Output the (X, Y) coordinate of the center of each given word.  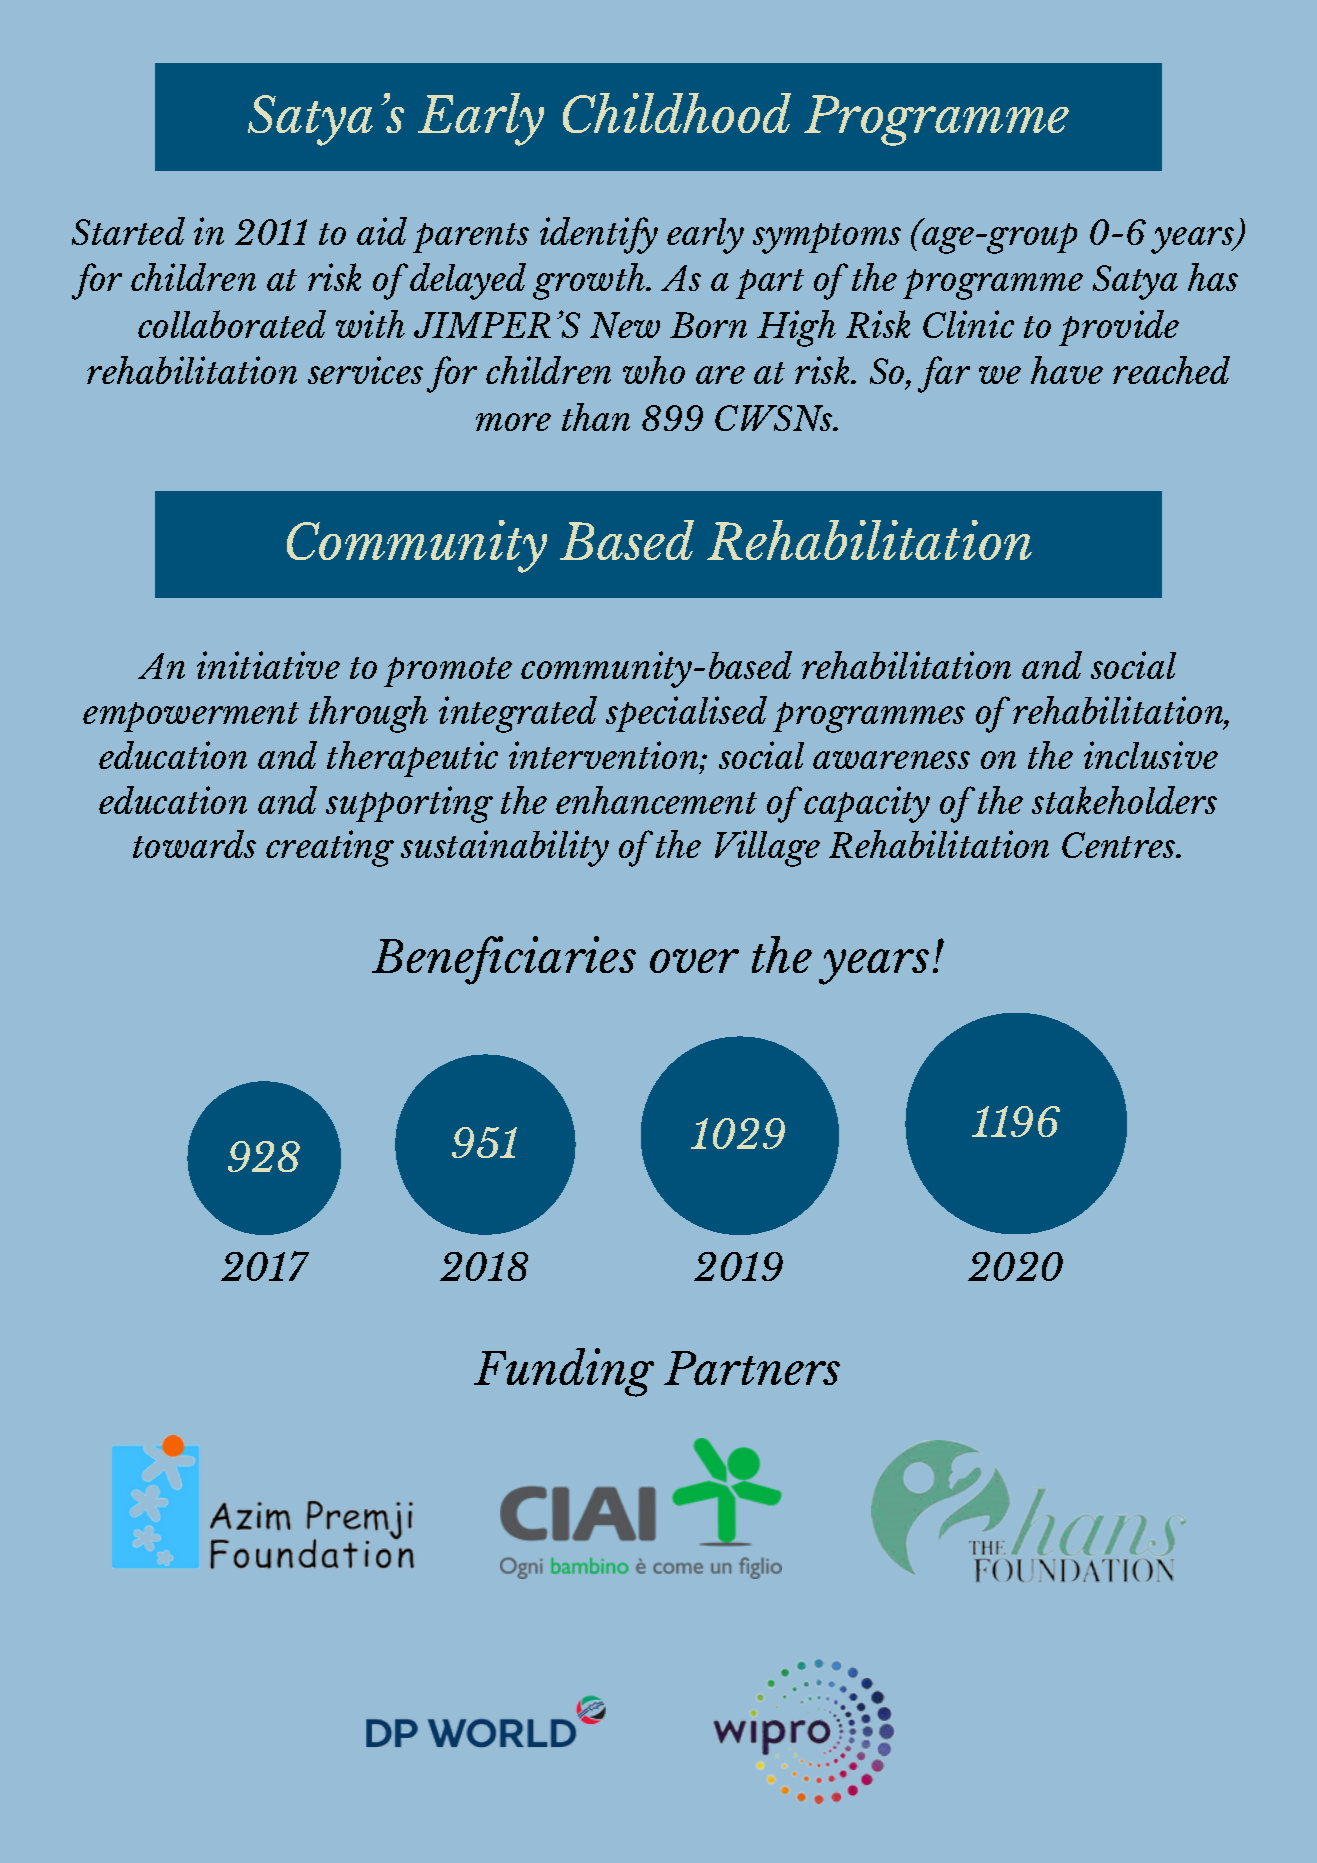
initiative (268, 665)
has (1213, 277)
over (694, 961)
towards (194, 844)
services (365, 370)
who (654, 370)
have (1067, 370)
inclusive (1151, 755)
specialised (686, 714)
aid (382, 231)
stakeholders (1124, 800)
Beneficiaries (504, 960)
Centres (1120, 845)
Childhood (677, 113)
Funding (564, 1372)
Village (767, 848)
